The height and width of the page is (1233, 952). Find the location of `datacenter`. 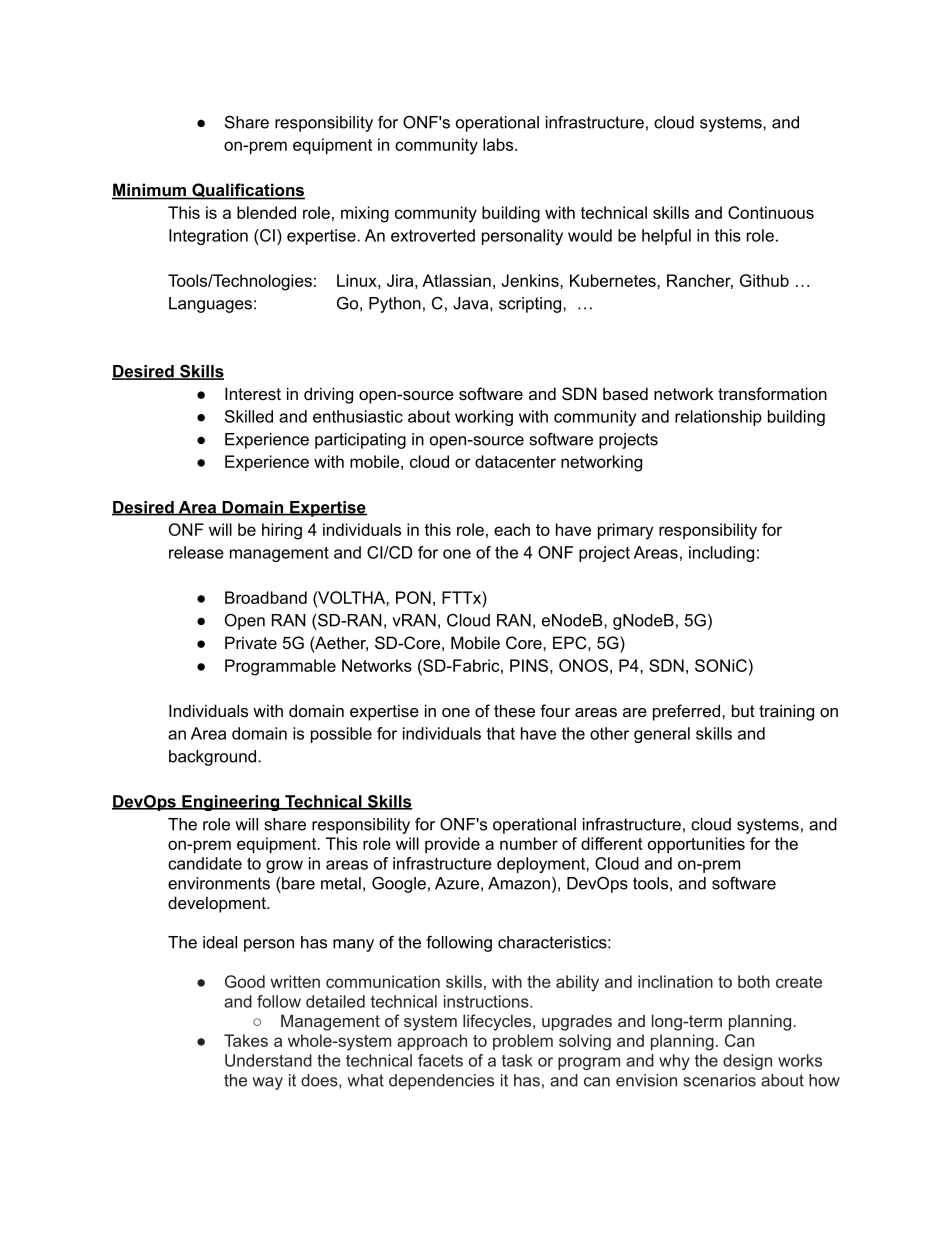

datacenter is located at coordinates (515, 461).
